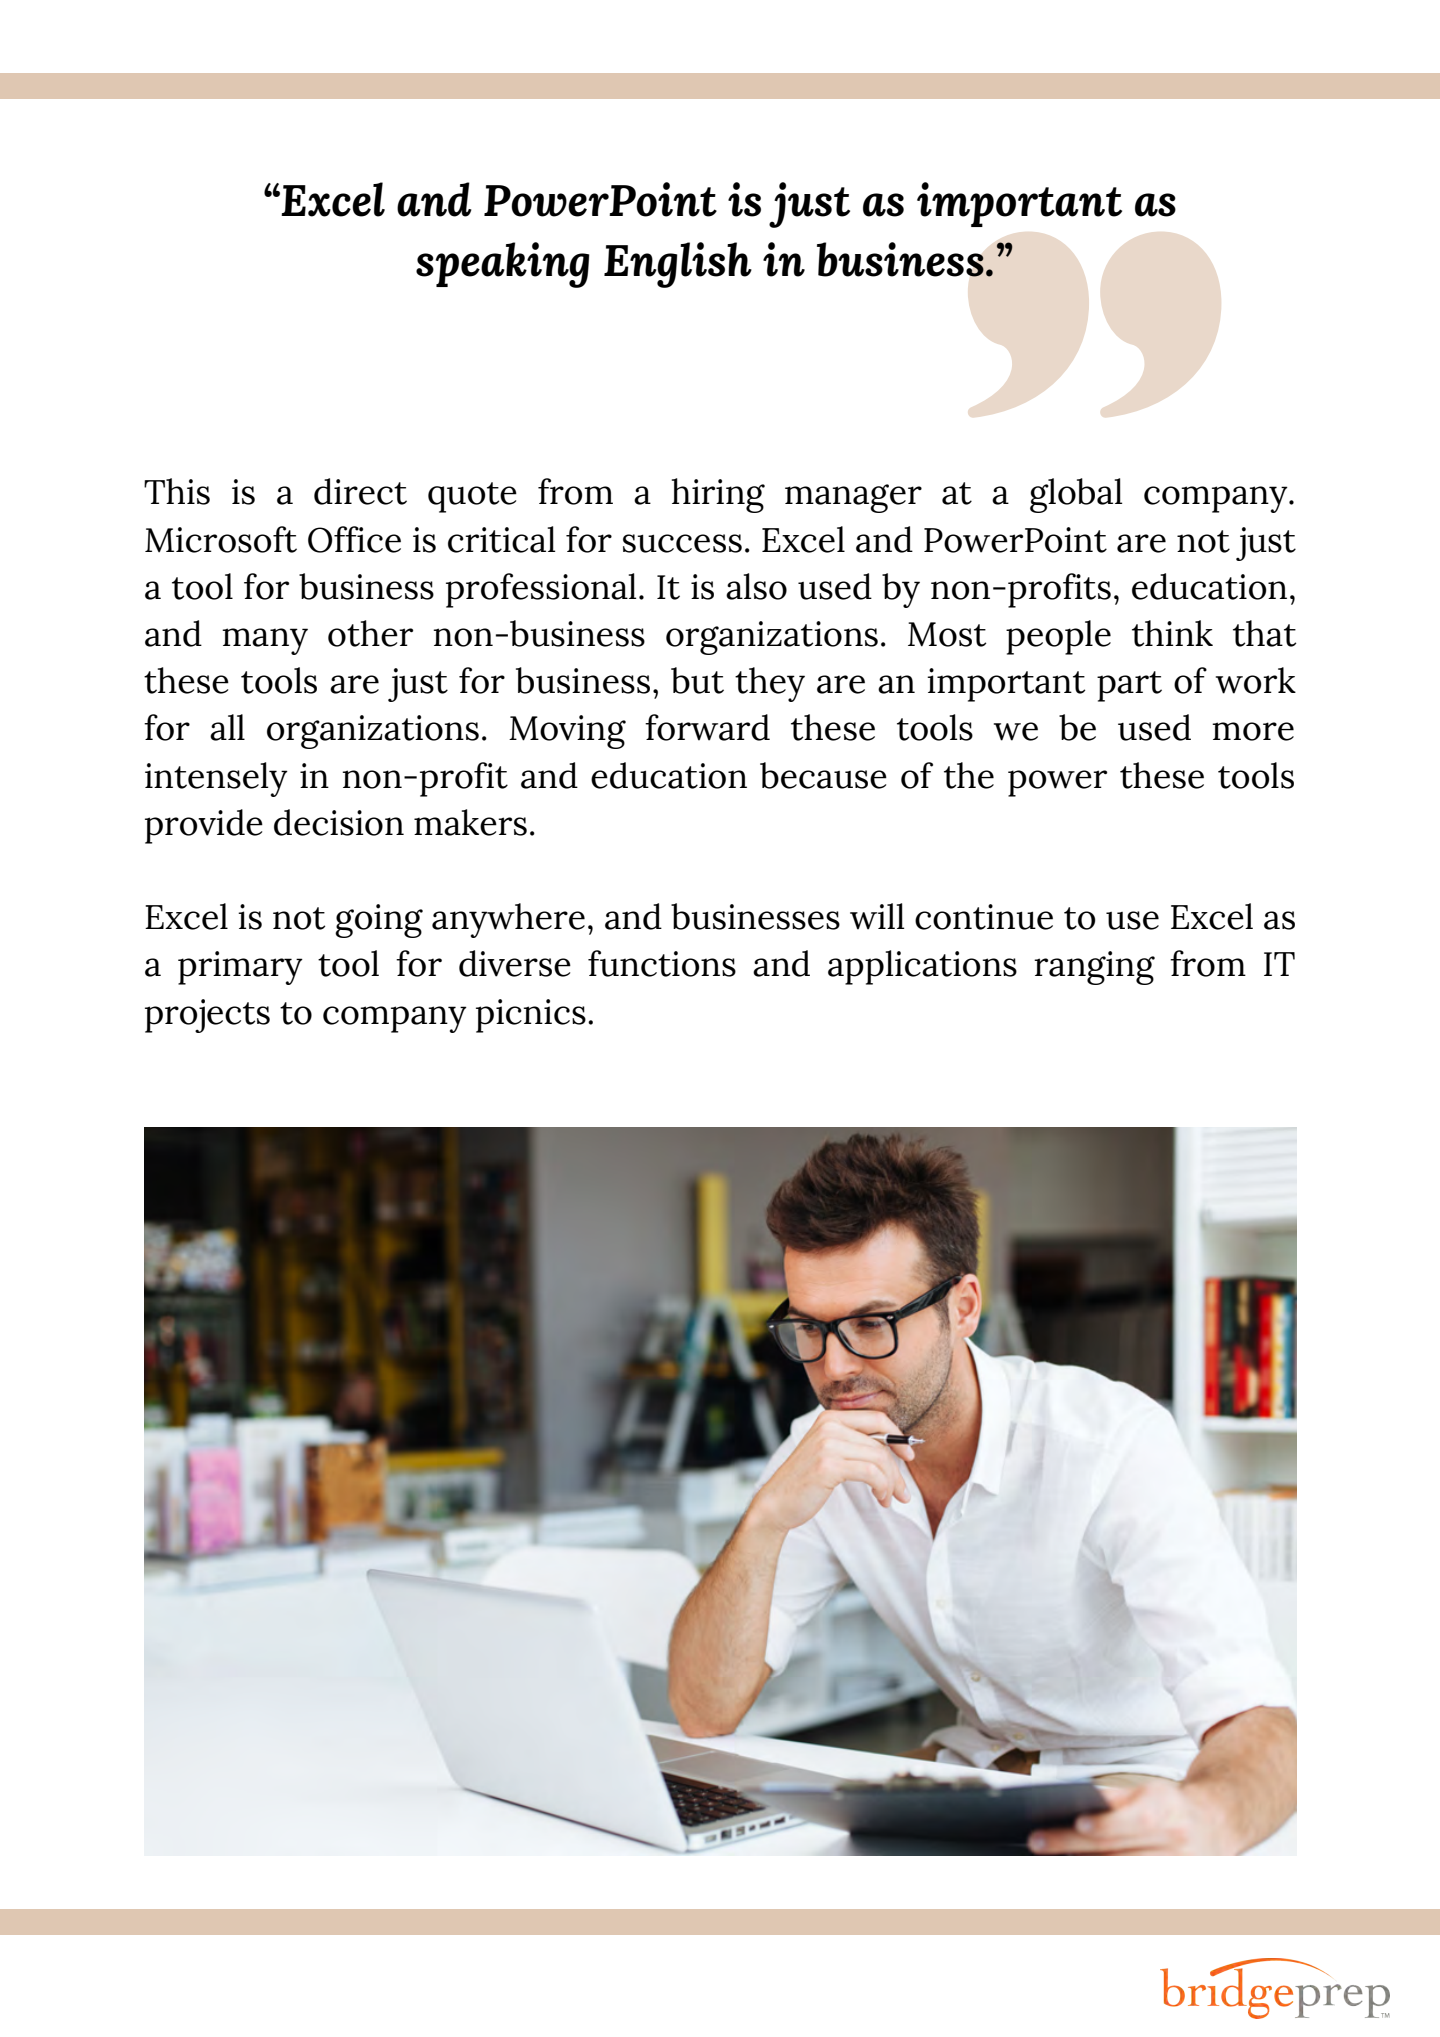 This screenshot has height=2037, width=1440. What do you see at coordinates (1076, 495) in the screenshot?
I see `global` at bounding box center [1076, 495].
